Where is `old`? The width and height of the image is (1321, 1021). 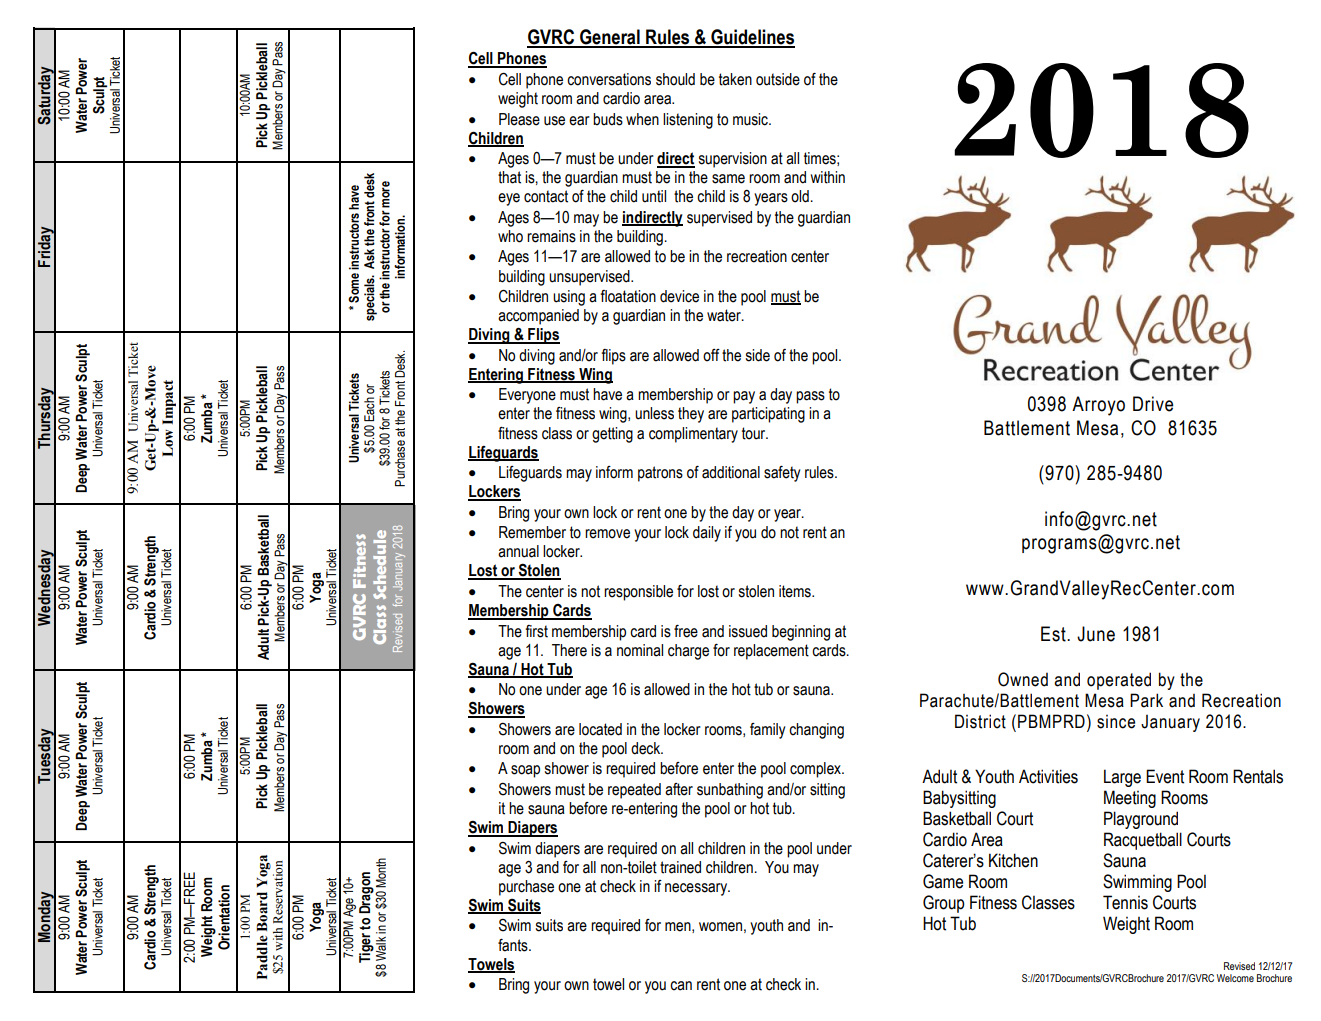 old is located at coordinates (801, 196).
